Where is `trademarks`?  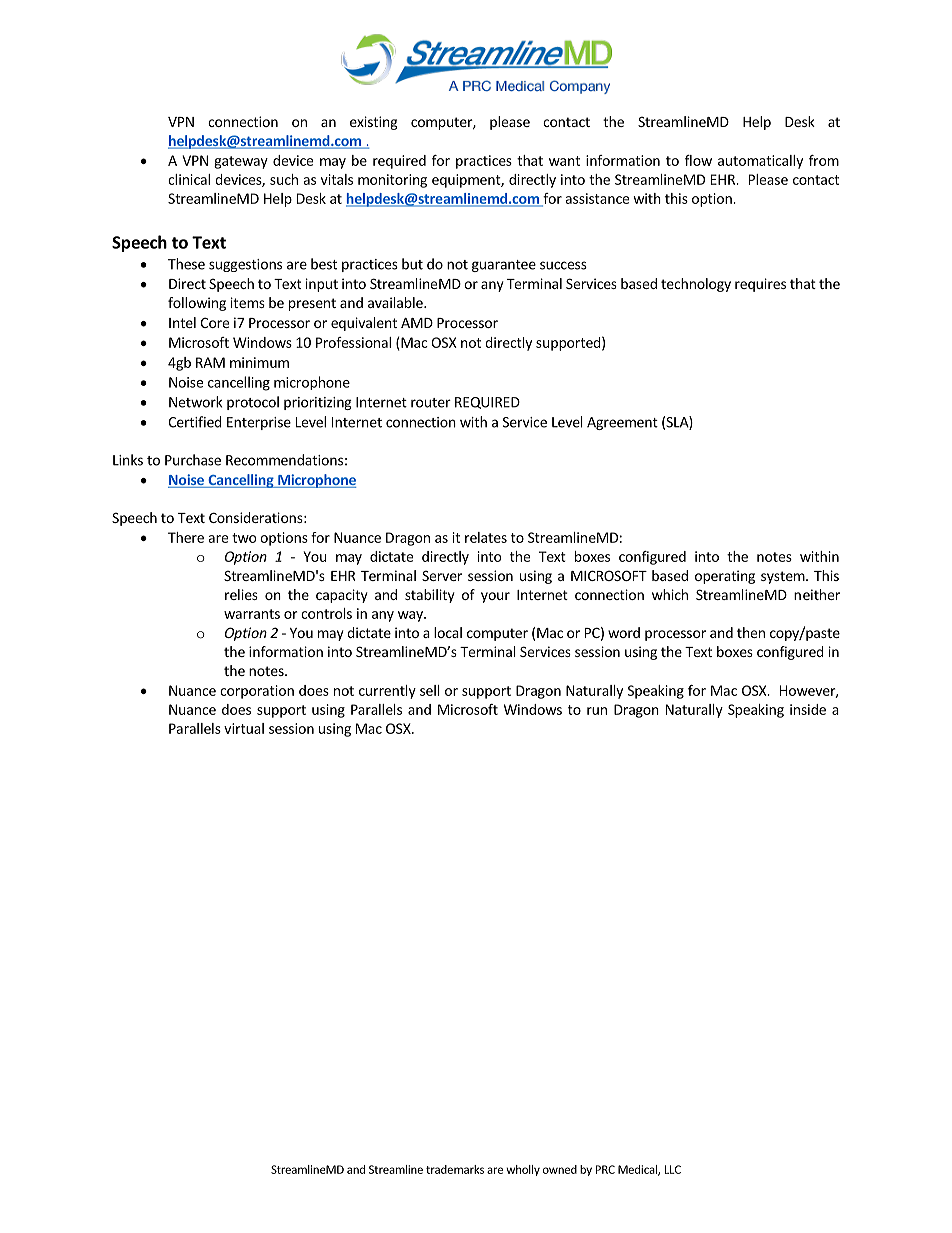
trademarks is located at coordinates (455, 1169).
